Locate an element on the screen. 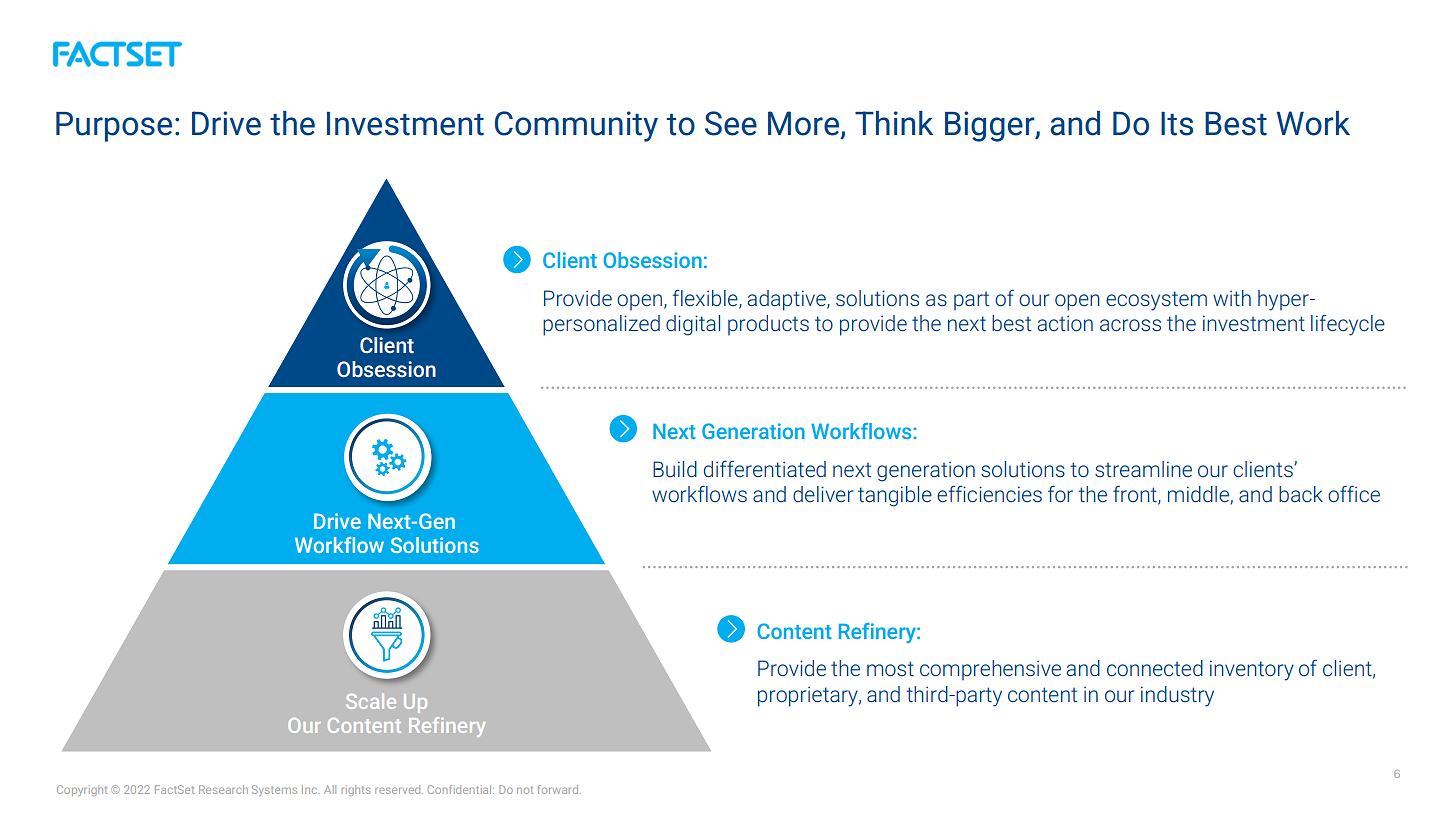 The width and height of the screenshot is (1456, 819). not is located at coordinates (525, 790).
